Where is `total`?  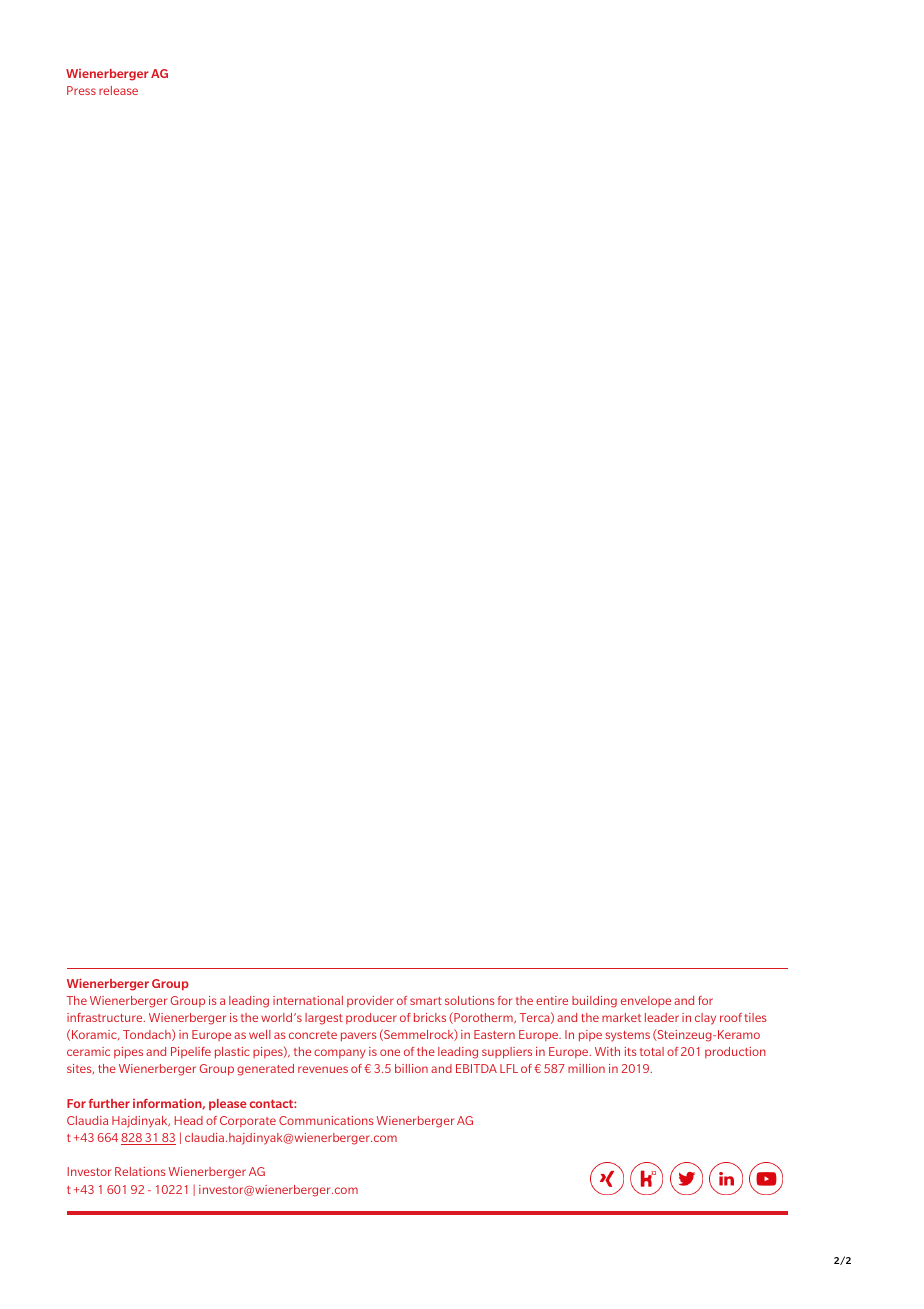 total is located at coordinates (652, 1051).
